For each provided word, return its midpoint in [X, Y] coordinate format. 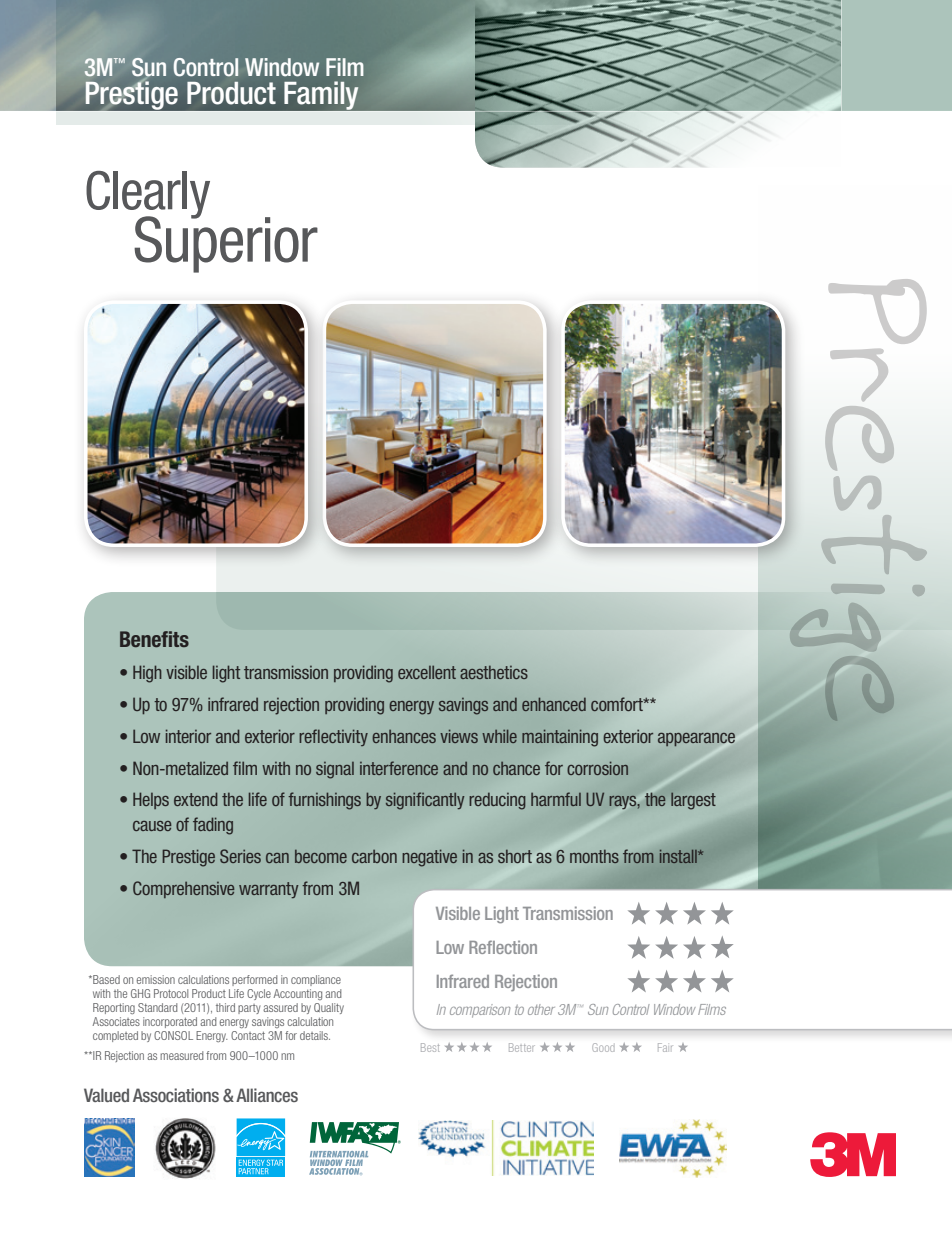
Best [430, 1047]
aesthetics [494, 672]
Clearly [148, 196]
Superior [226, 243]
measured [182, 1055]
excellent [427, 672]
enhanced [554, 704]
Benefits [154, 639]
